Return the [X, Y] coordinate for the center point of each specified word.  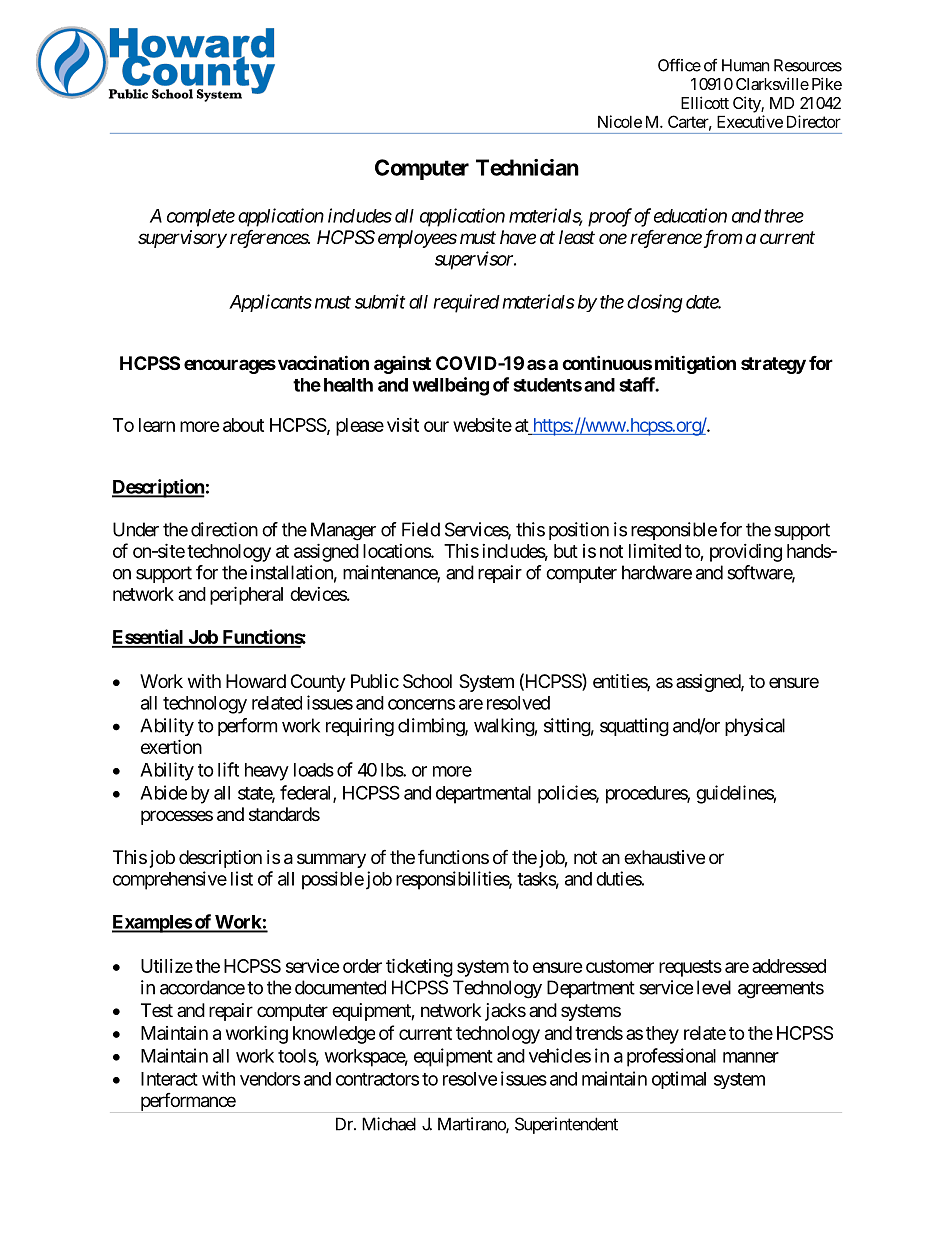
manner [751, 1057]
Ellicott [705, 102]
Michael [389, 1124]
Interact [169, 1079]
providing [746, 553]
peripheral [246, 595]
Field [421, 529]
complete [201, 218]
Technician [527, 167]
